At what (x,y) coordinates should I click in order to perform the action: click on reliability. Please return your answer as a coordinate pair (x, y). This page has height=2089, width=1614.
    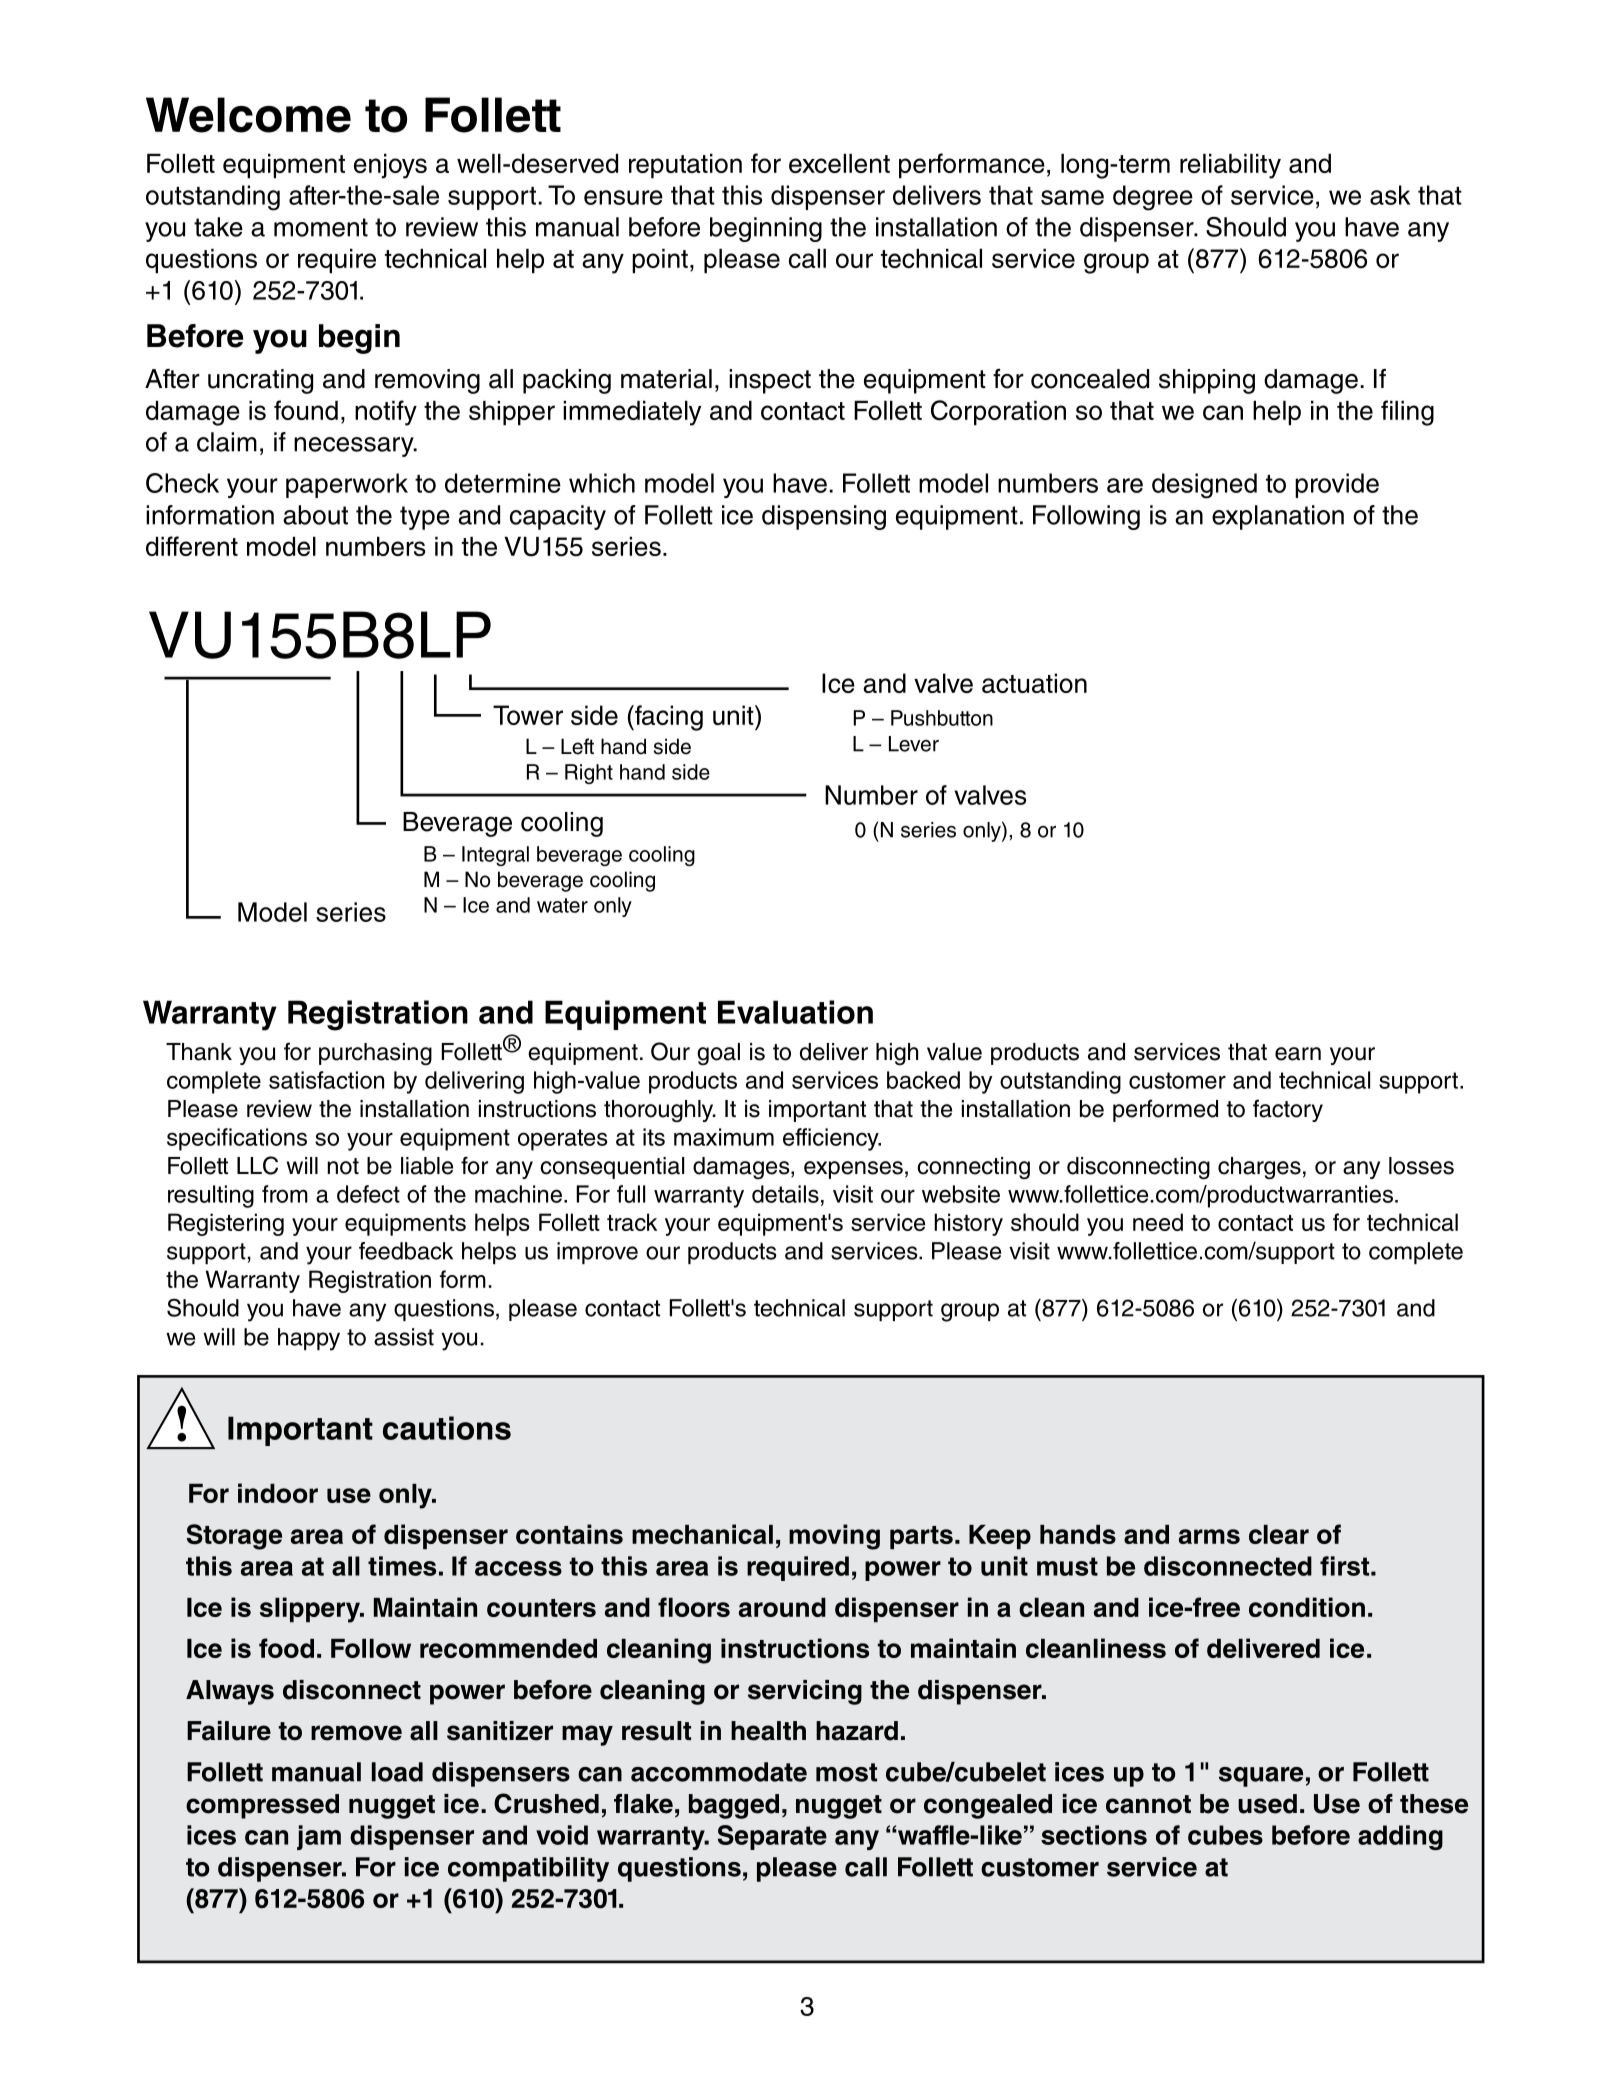
    Looking at the image, I should click on (1230, 166).
